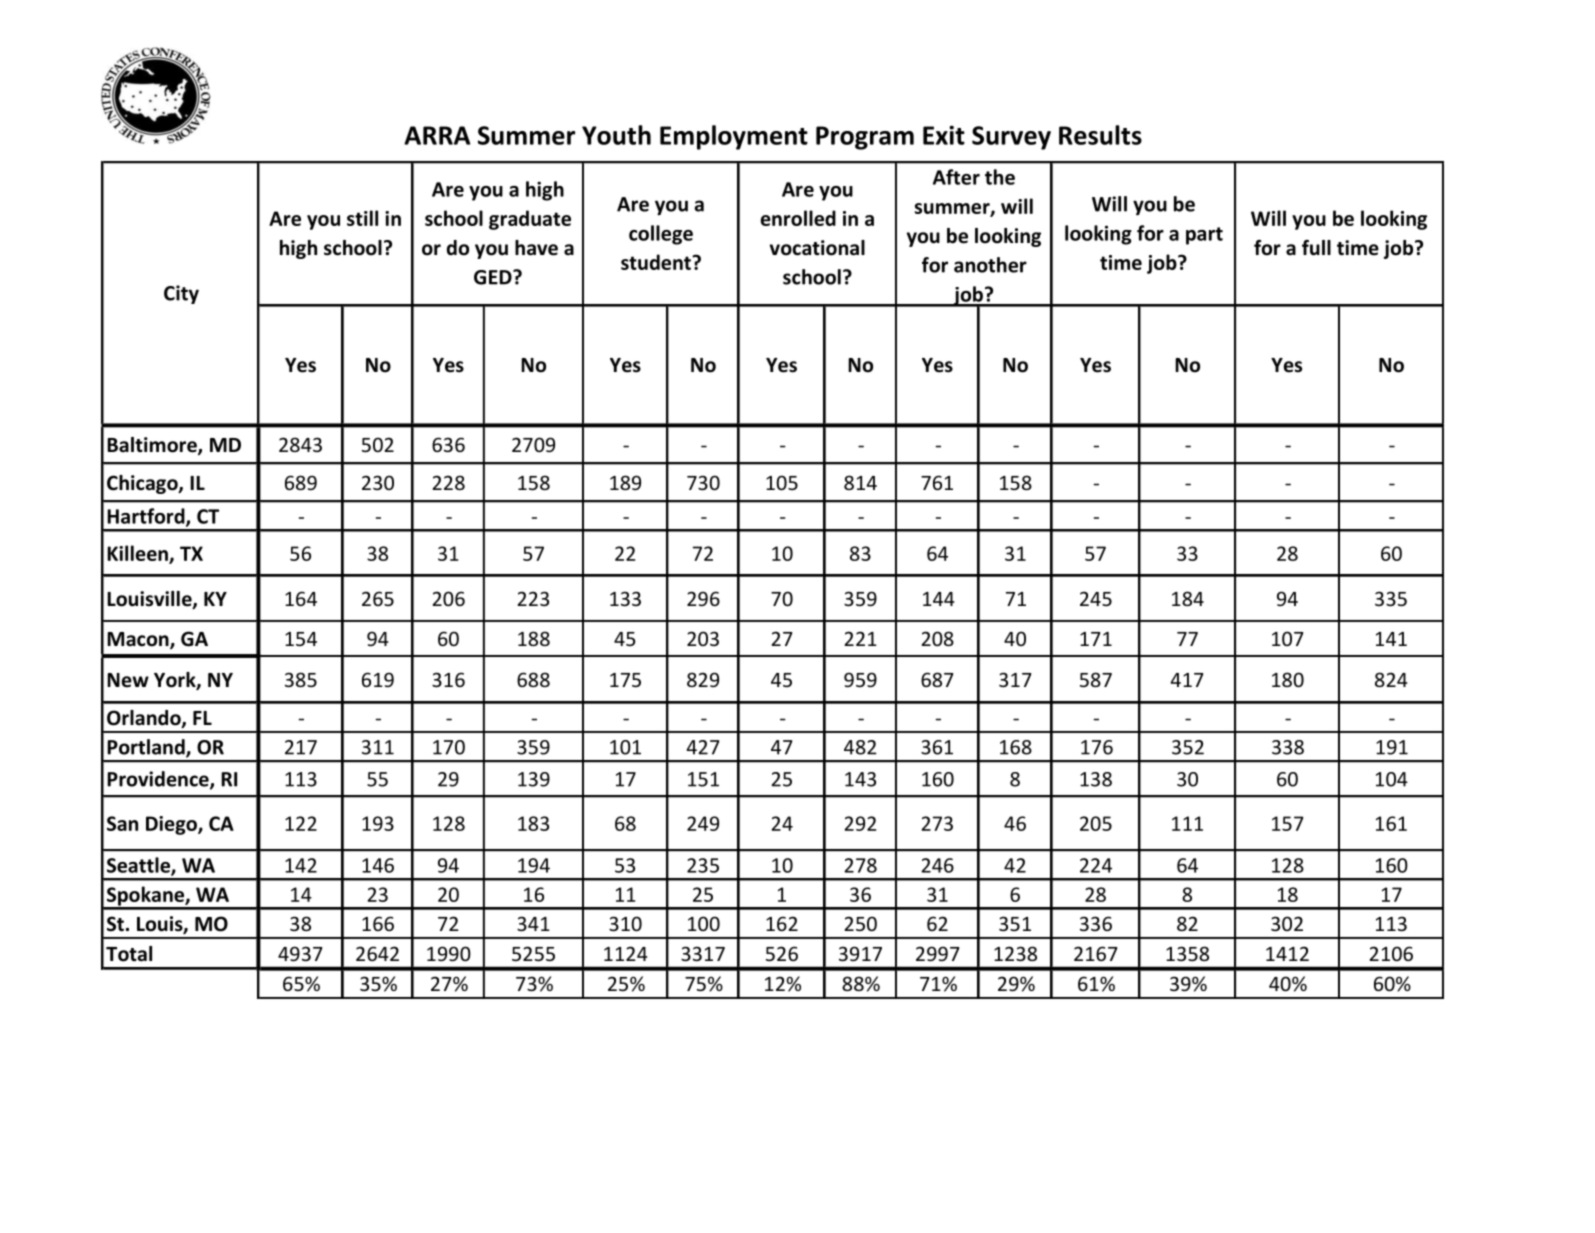 Image resolution: width=1595 pixels, height=1233 pixels. Describe the element at coordinates (128, 680) in the screenshot. I see `New` at that location.
